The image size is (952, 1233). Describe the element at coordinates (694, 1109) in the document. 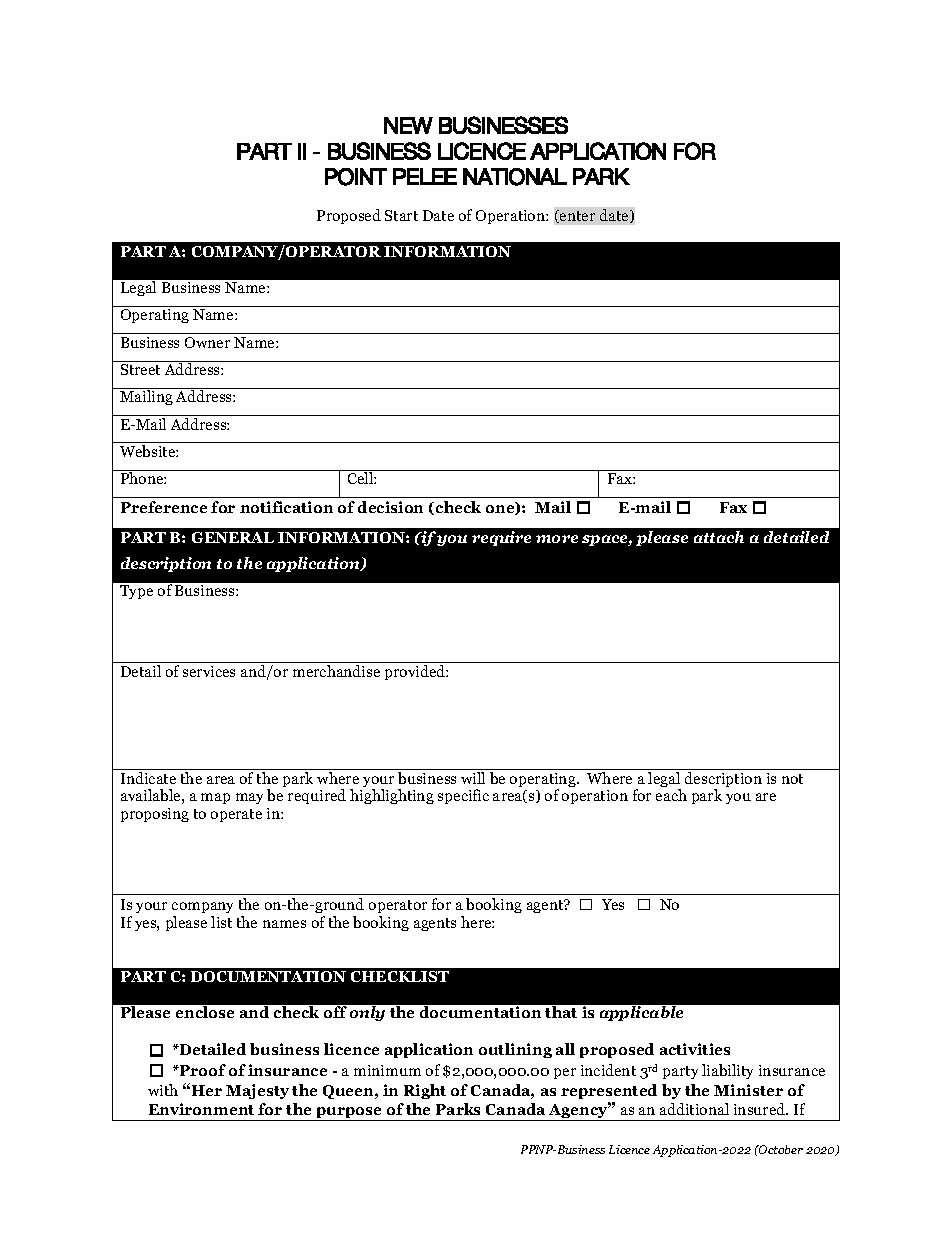

I see `additional` at that location.
